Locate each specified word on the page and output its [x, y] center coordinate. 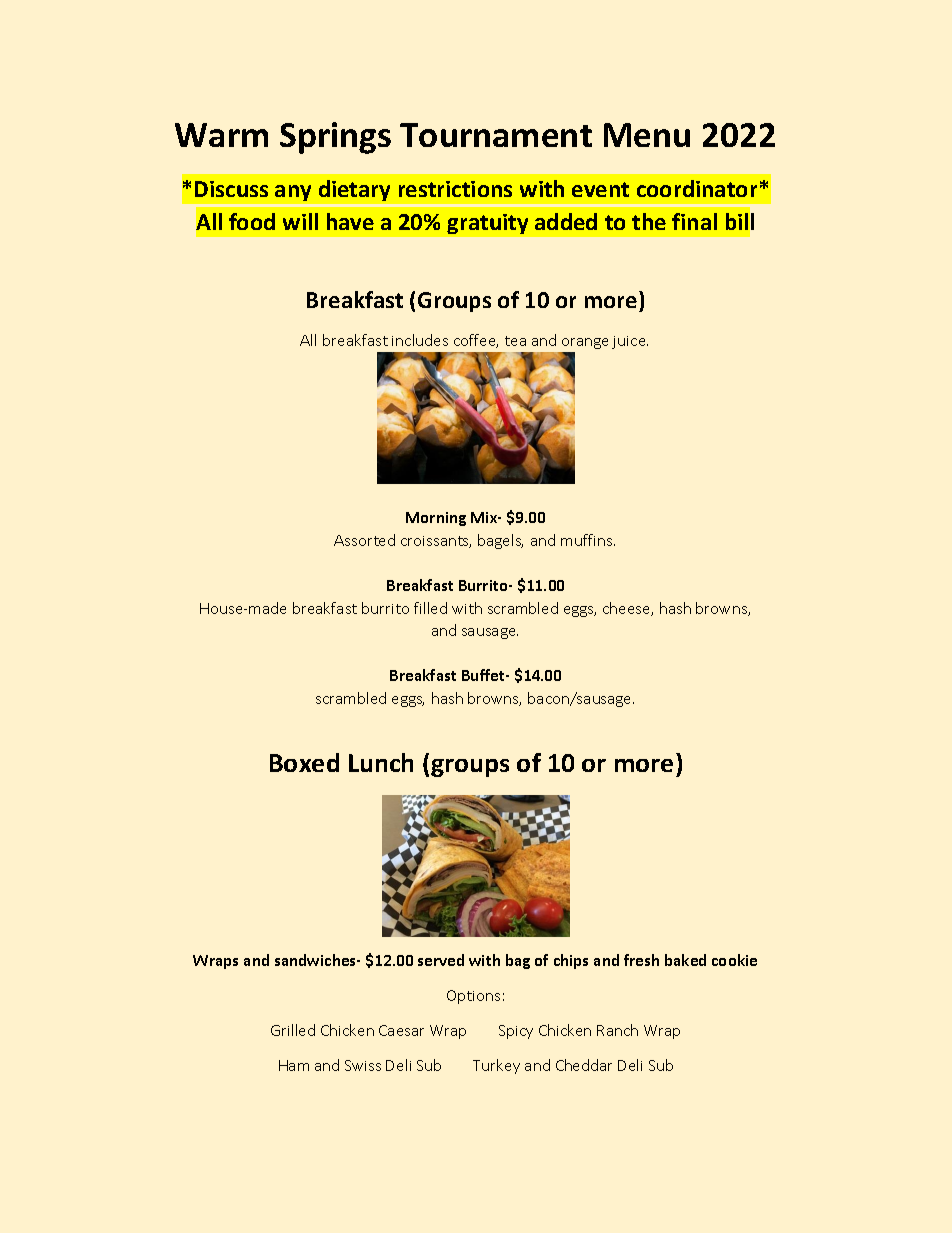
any [293, 193]
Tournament [496, 135]
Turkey [496, 1066]
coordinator [697, 188]
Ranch [617, 1030]
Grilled [293, 1030]
